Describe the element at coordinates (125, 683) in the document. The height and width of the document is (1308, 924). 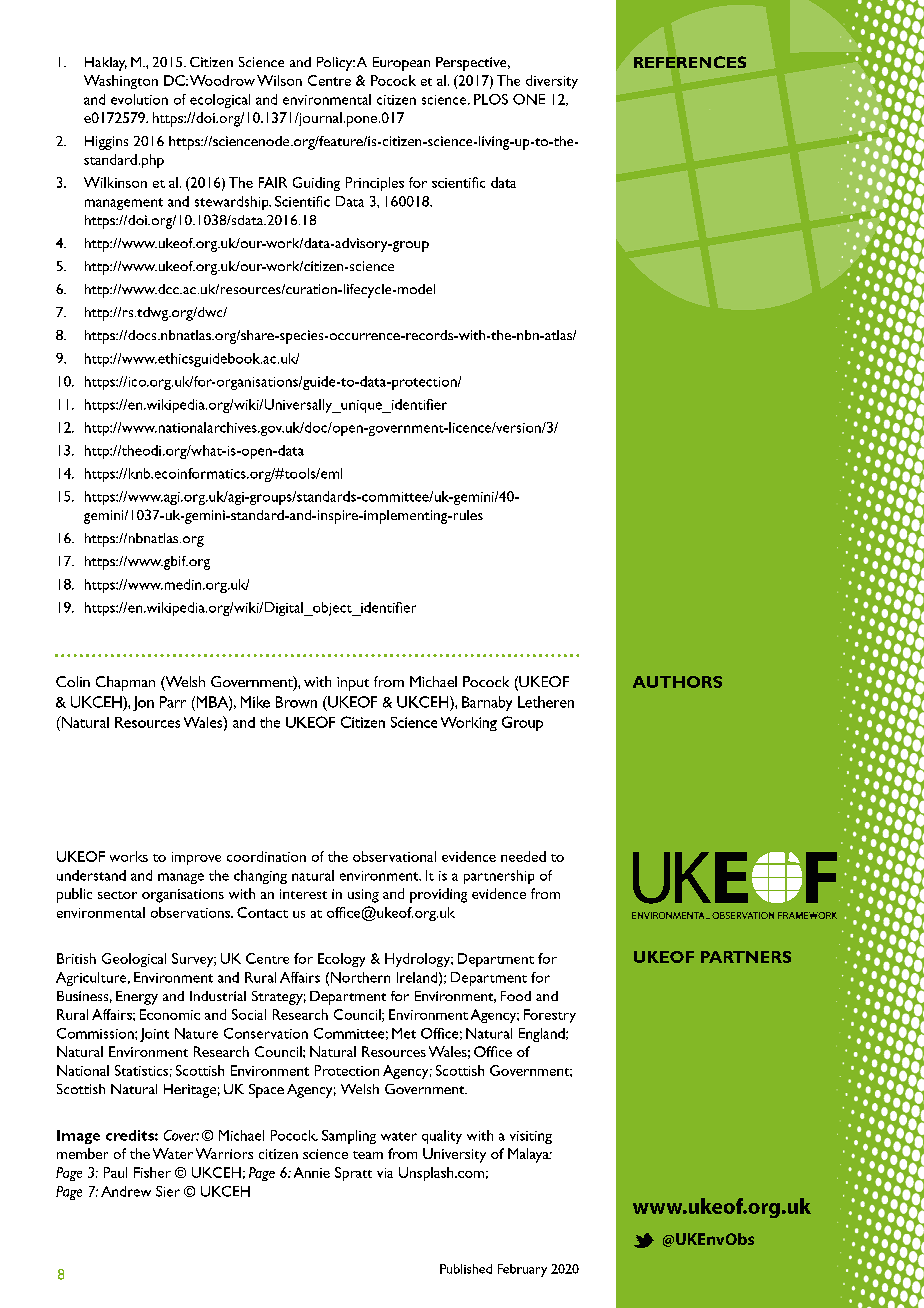
I see `Chapman` at that location.
